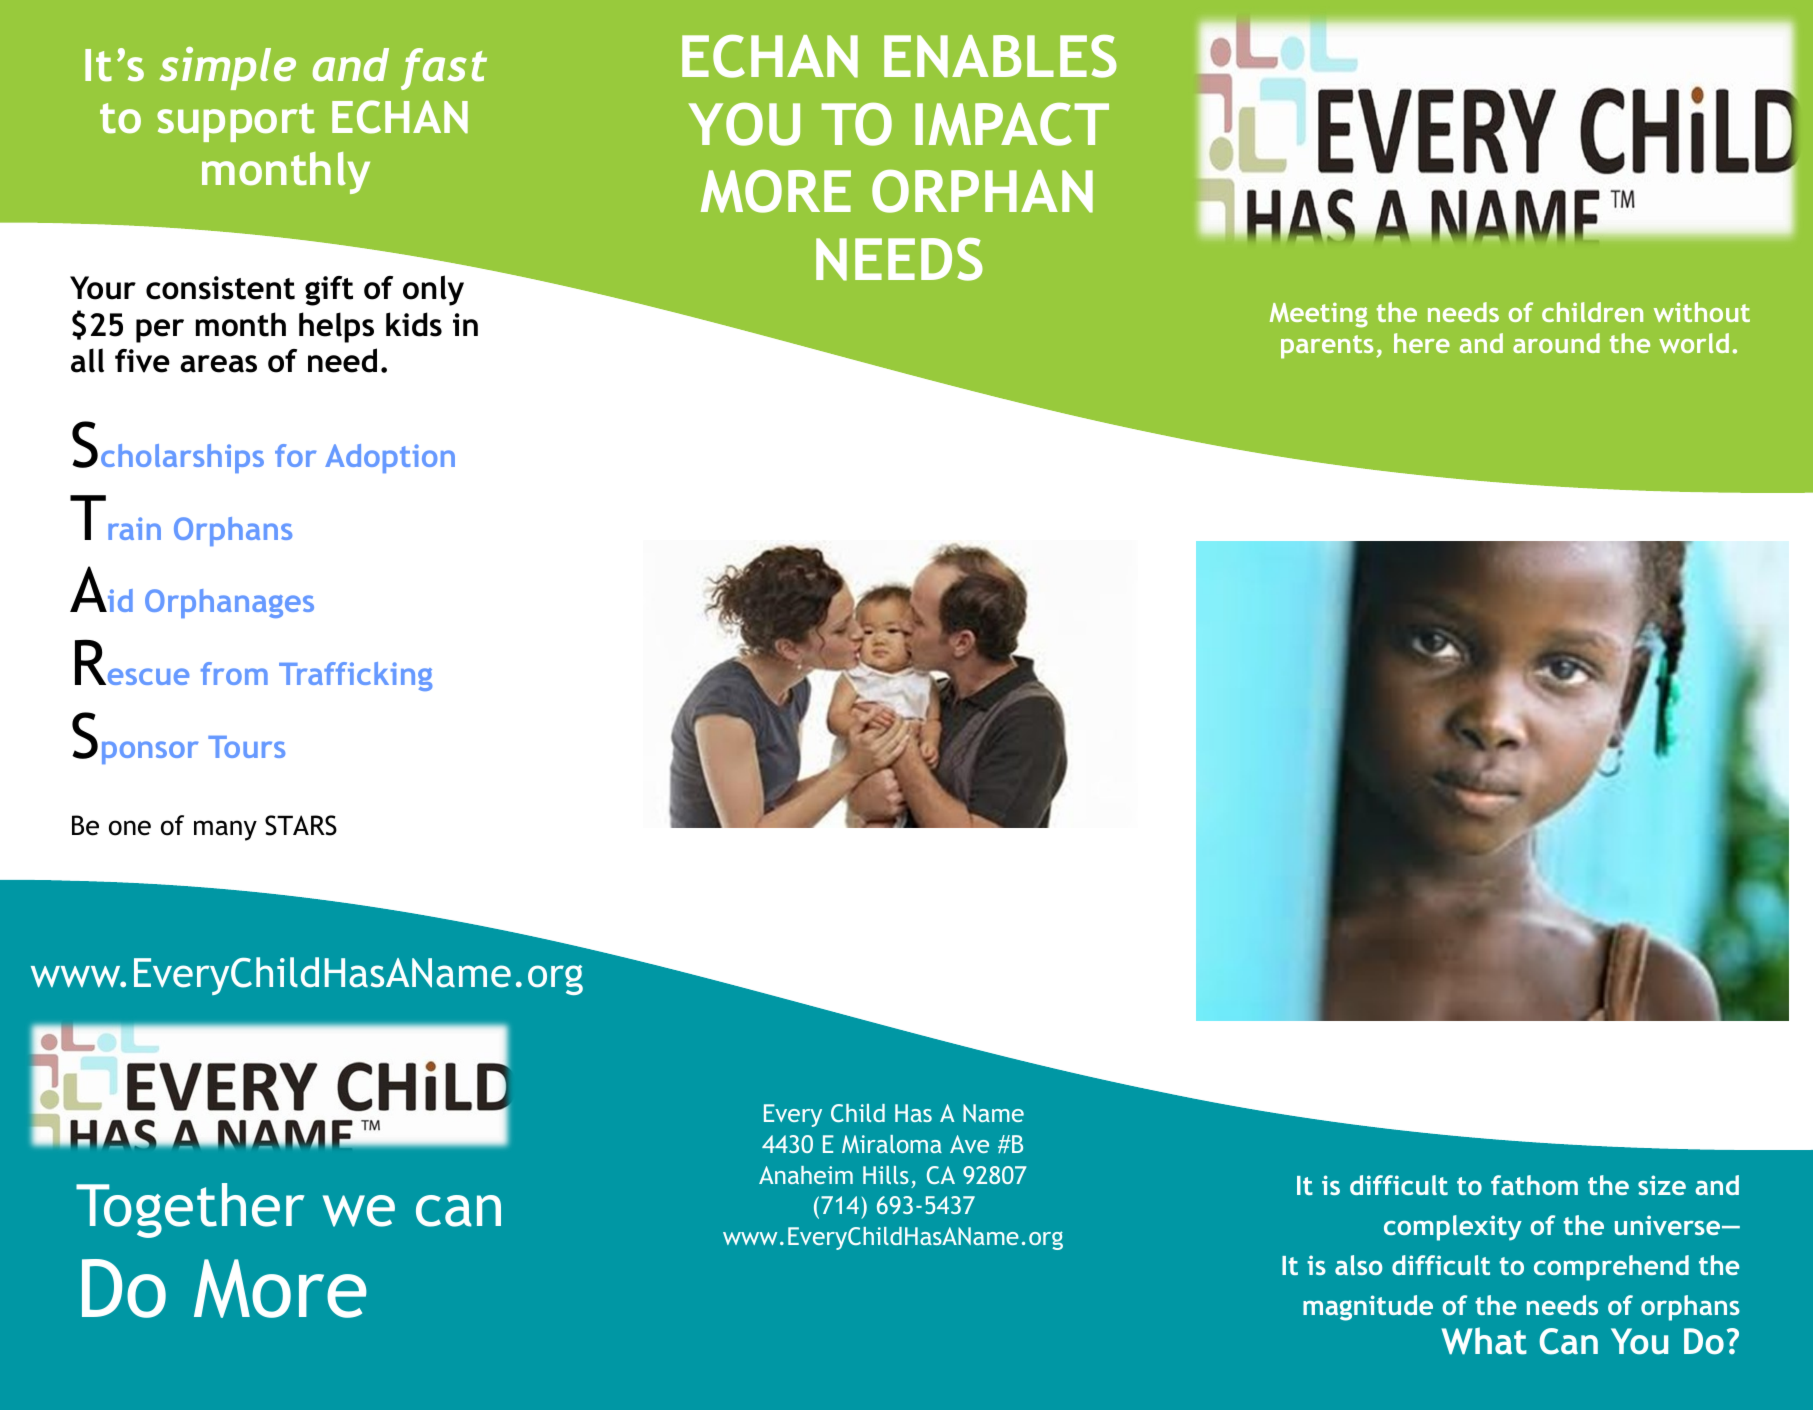  What do you see at coordinates (1012, 124) in the page?
I see `IMPACT` at bounding box center [1012, 124].
